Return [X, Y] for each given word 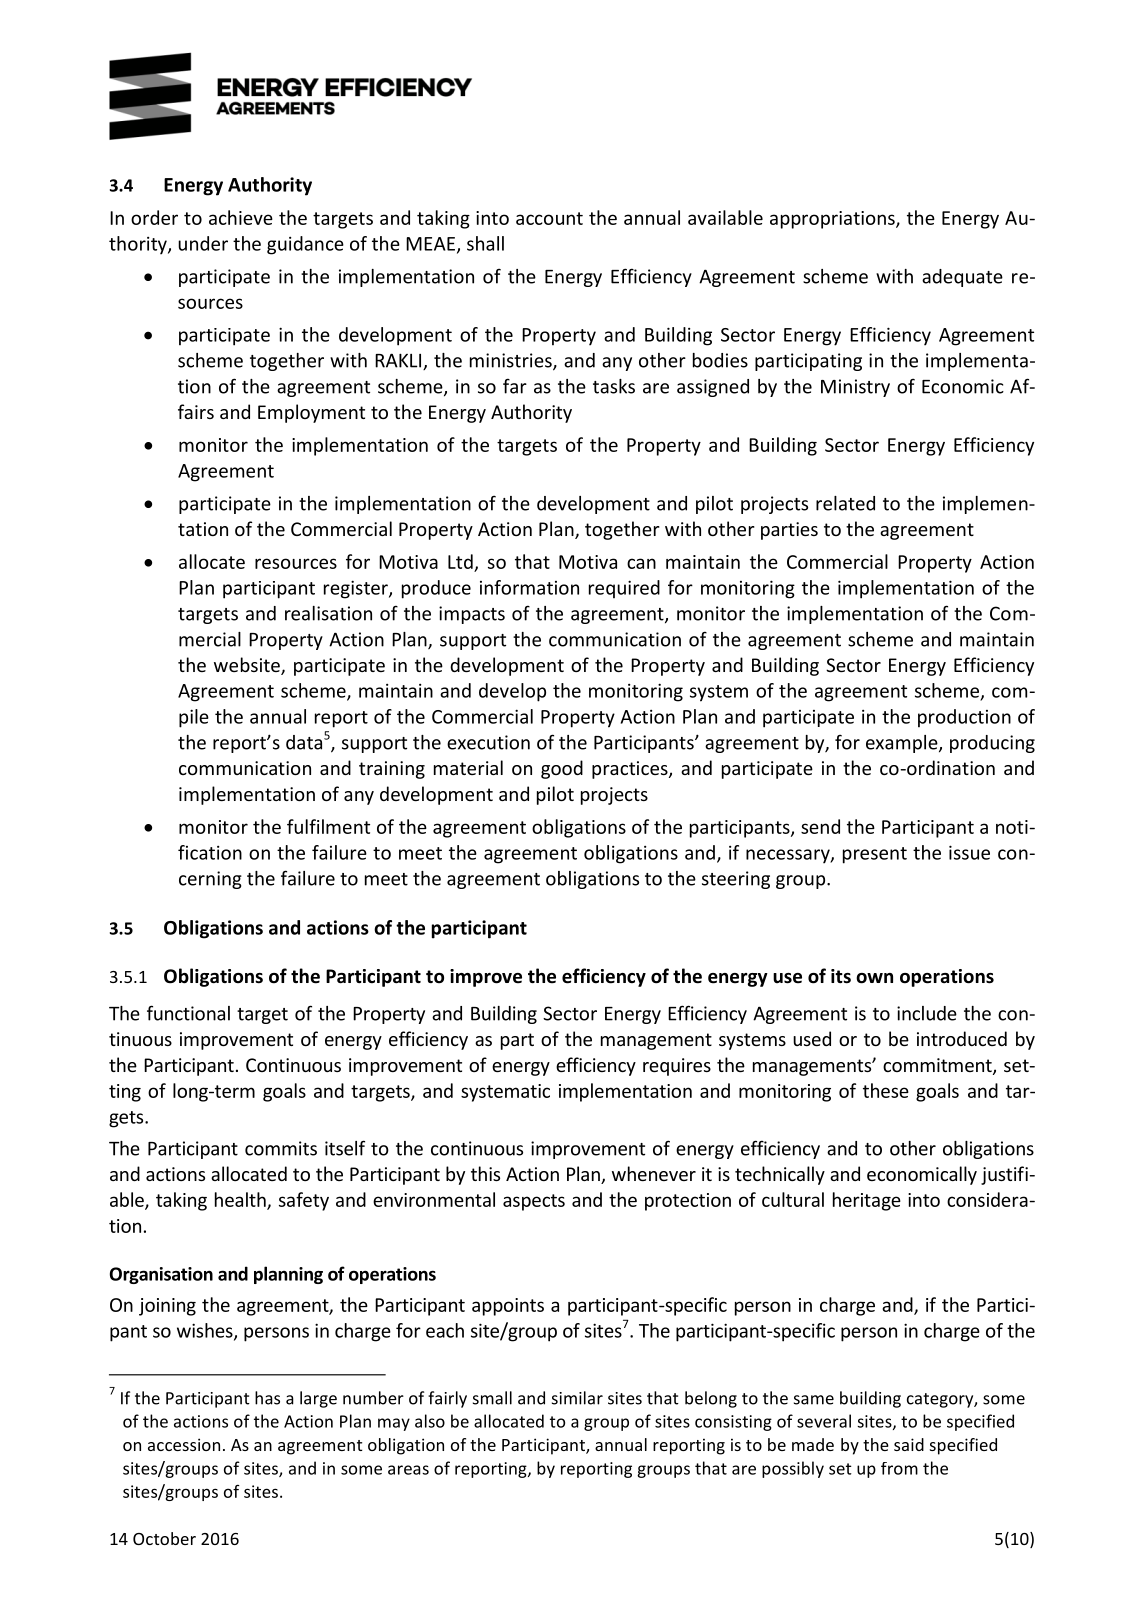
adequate [962, 278]
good [562, 769]
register [357, 589]
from [899, 1468]
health [241, 1200]
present [875, 855]
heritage [867, 1201]
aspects [534, 1202]
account [549, 218]
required [624, 589]
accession [184, 1444]
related [845, 503]
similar [577, 1398]
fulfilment [328, 826]
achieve [241, 217]
